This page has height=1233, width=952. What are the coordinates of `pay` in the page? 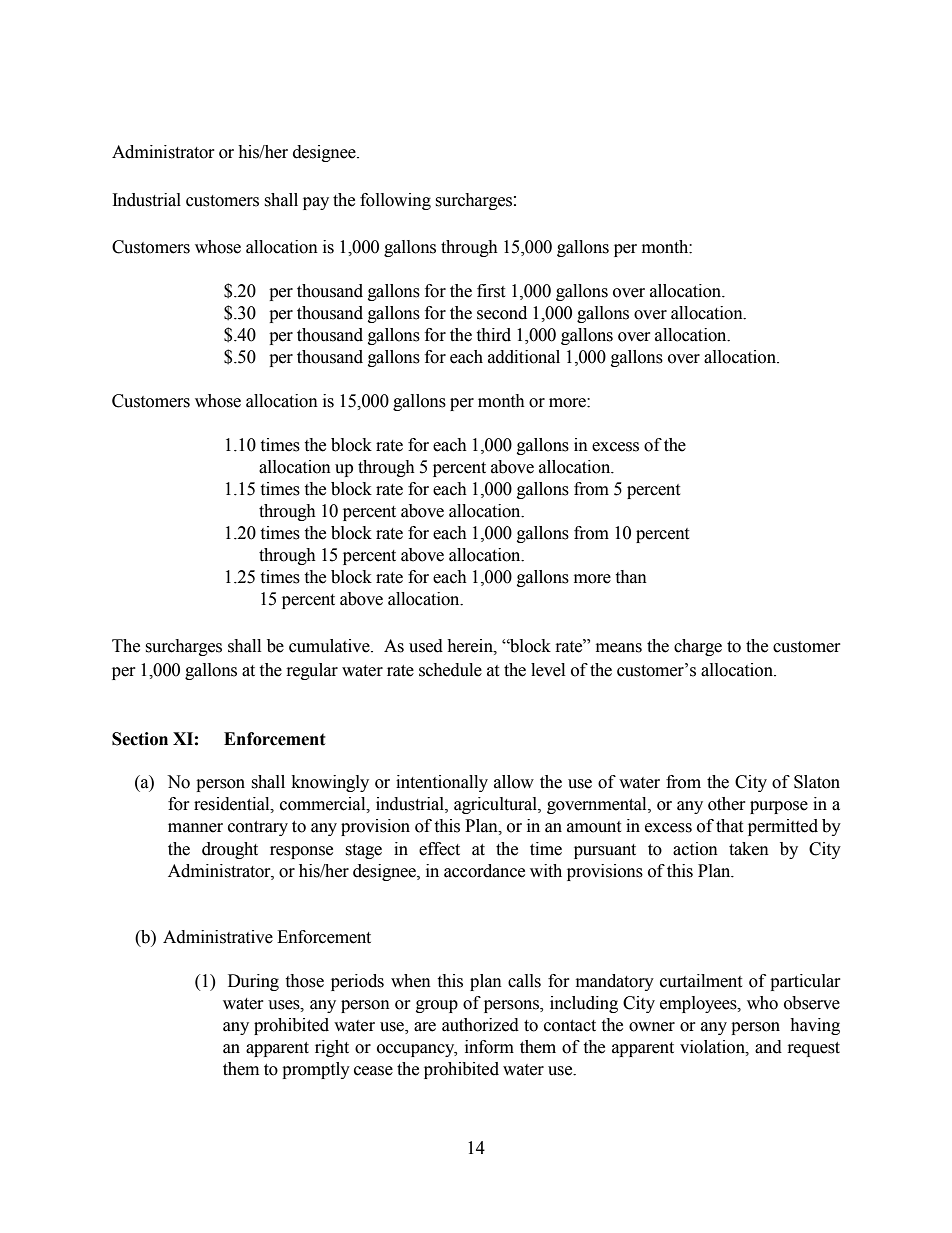 It's located at (316, 203).
